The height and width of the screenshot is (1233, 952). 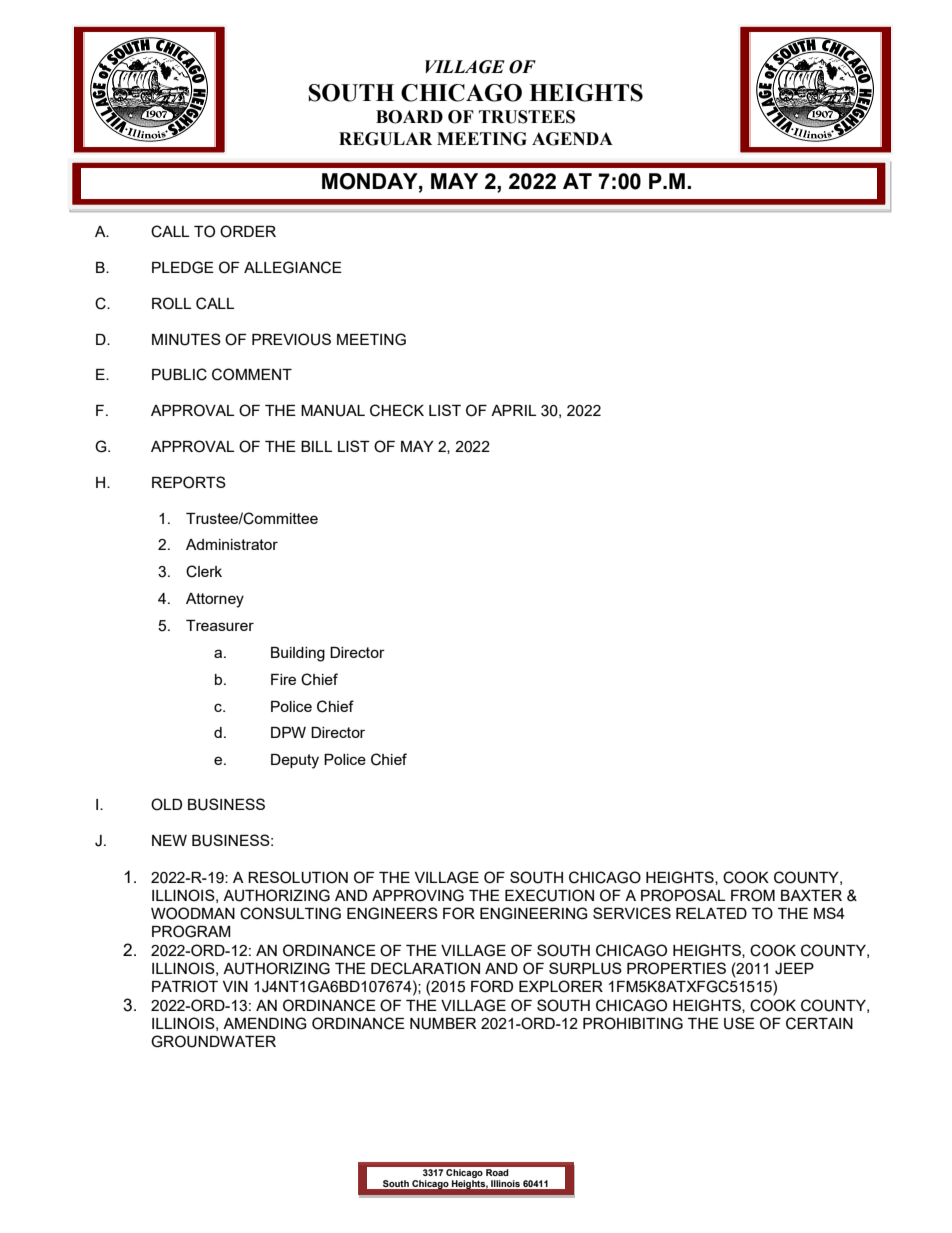 I want to click on CHECK, so click(x=397, y=410).
